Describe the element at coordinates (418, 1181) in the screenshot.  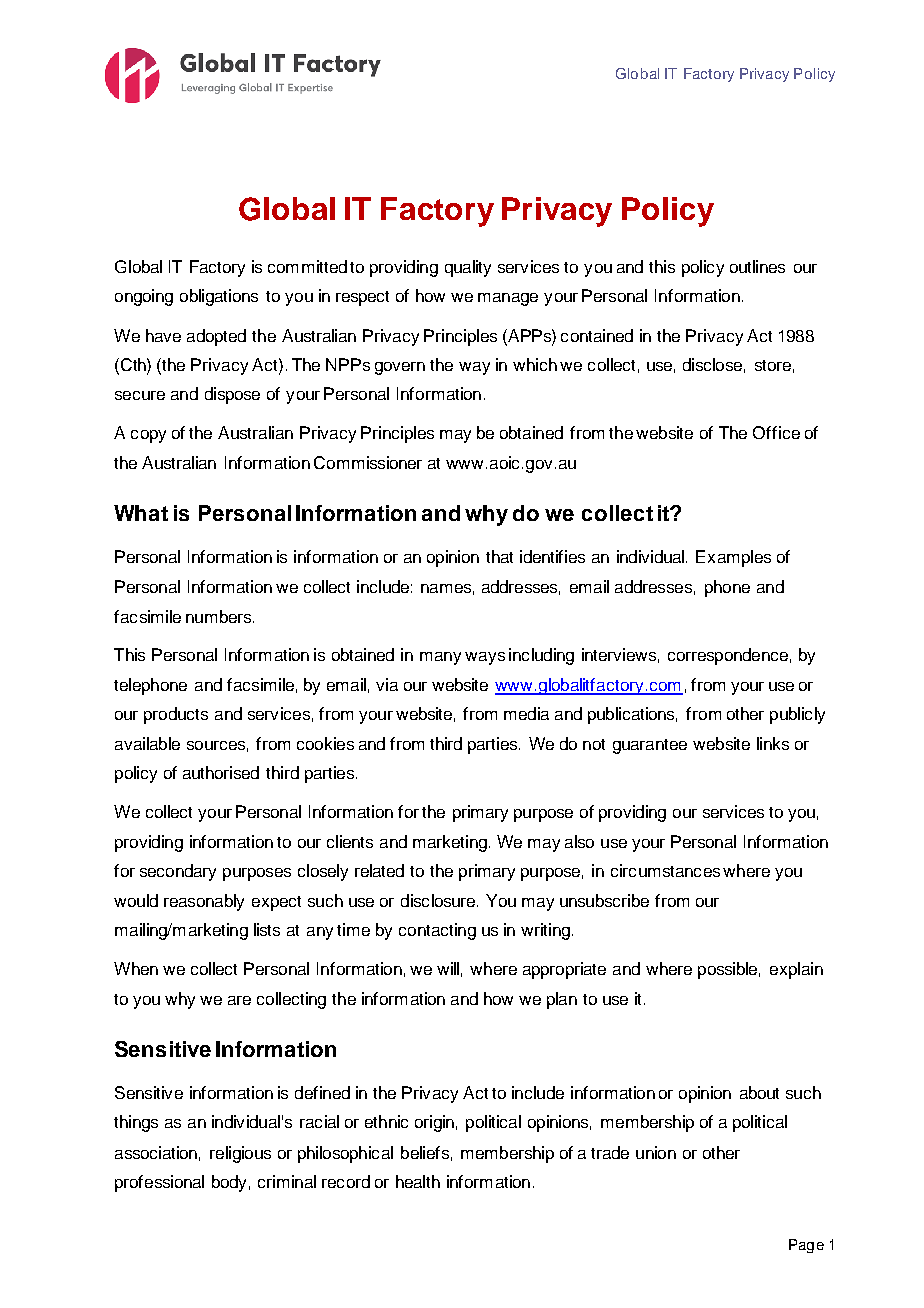
I see `health` at that location.
